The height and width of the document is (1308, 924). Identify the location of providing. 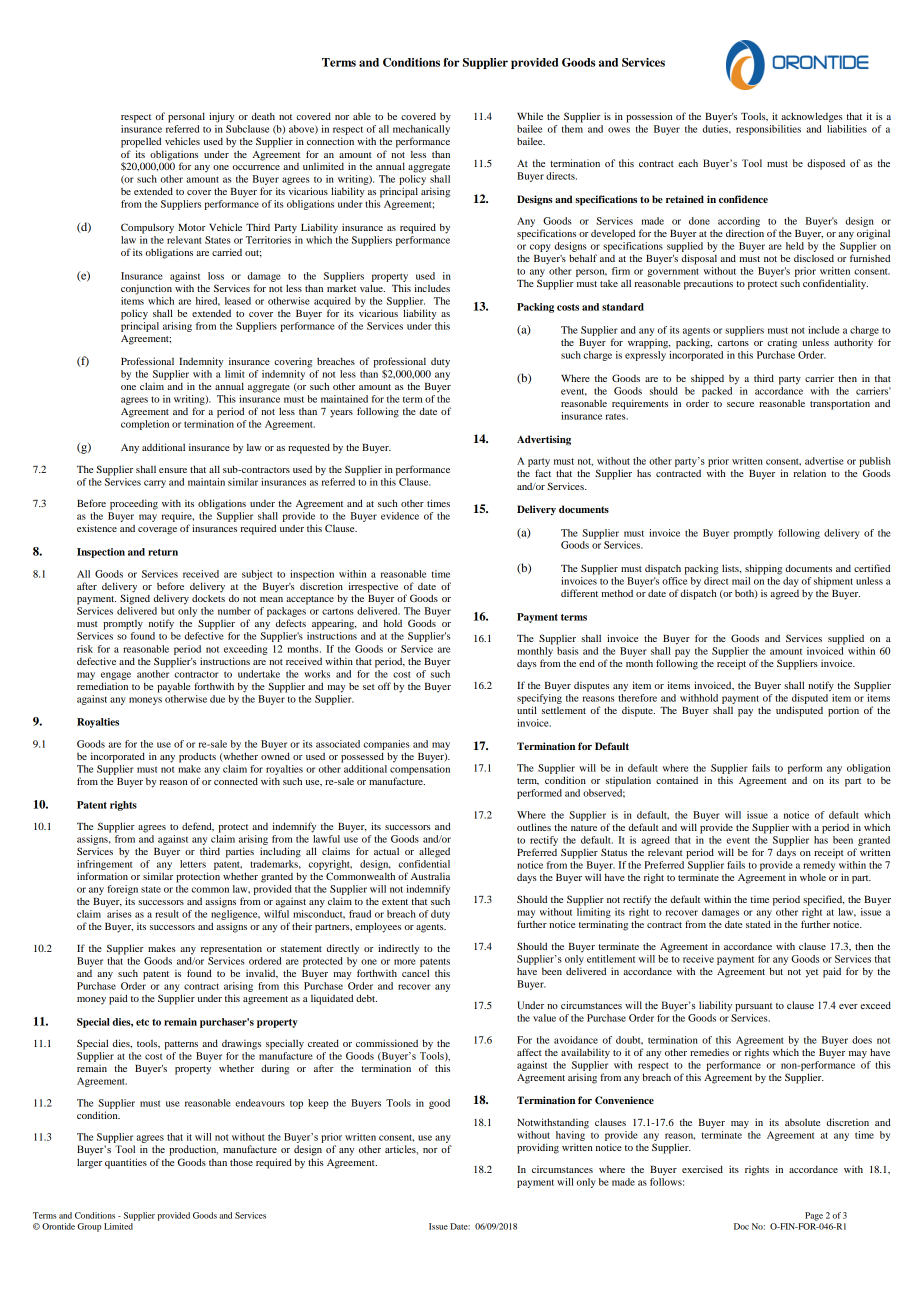
(538, 1148).
